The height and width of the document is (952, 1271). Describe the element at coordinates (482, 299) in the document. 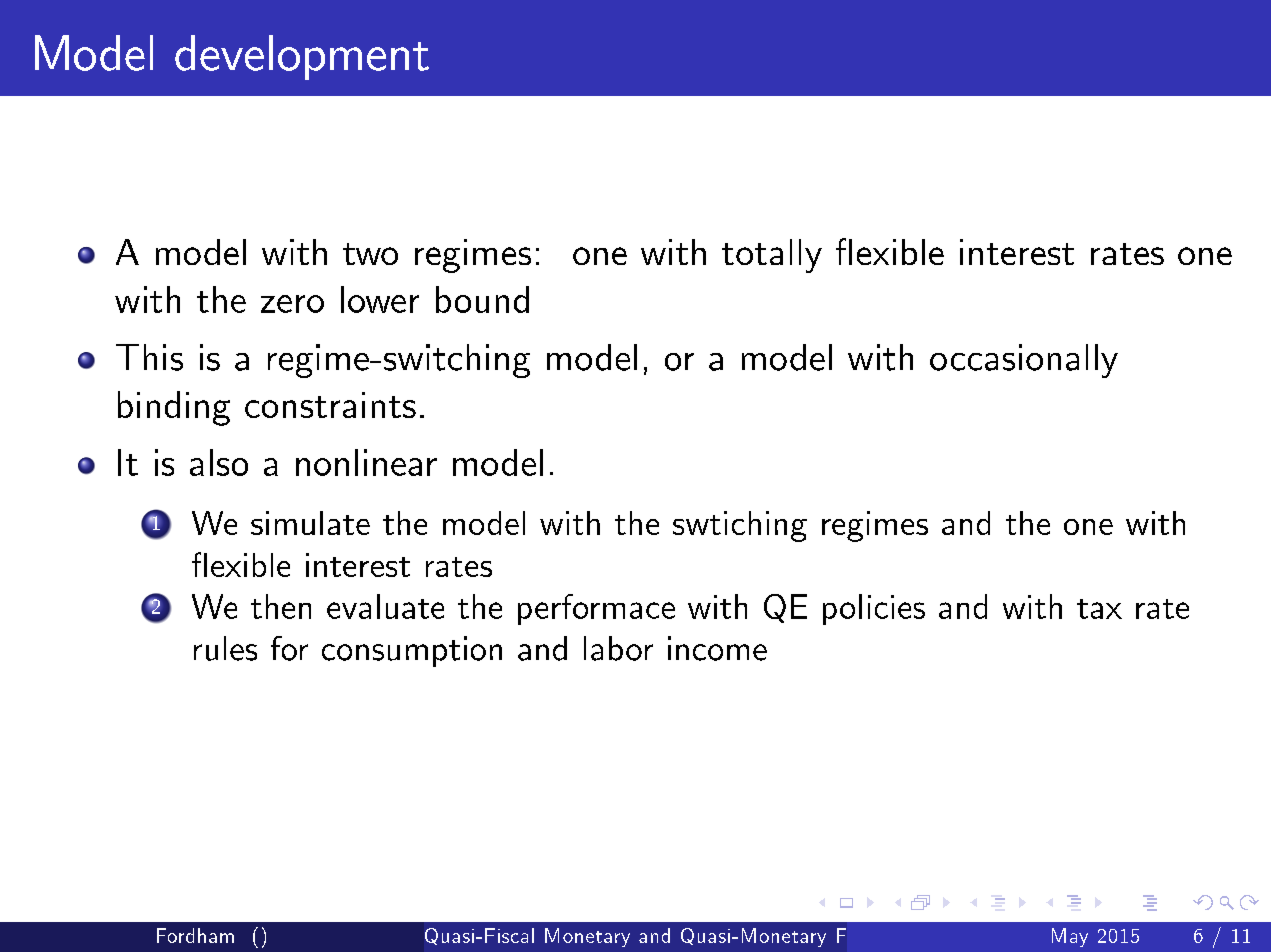

I see `bound` at that location.
